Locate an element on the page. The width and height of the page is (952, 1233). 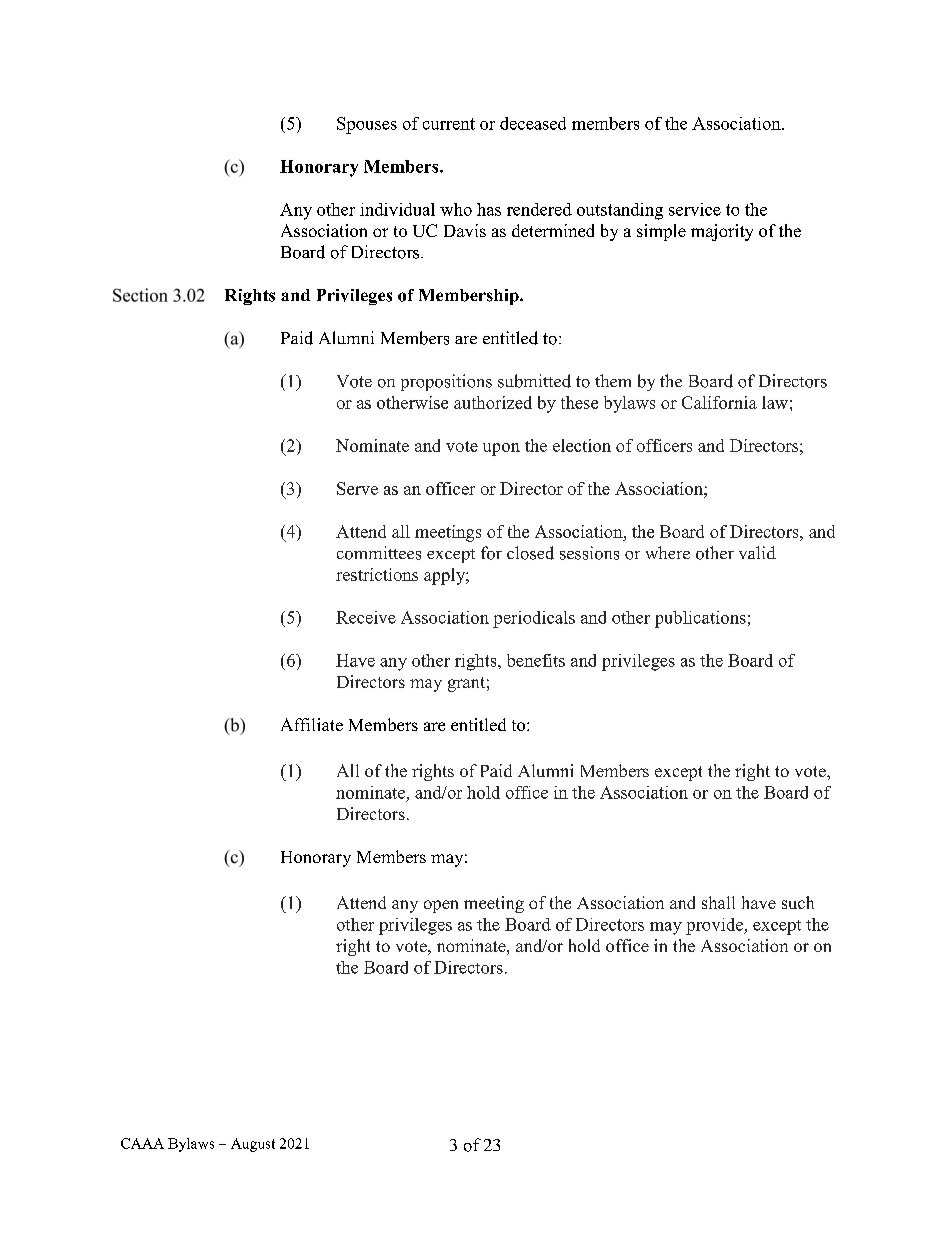
Spouses is located at coordinates (367, 125).
